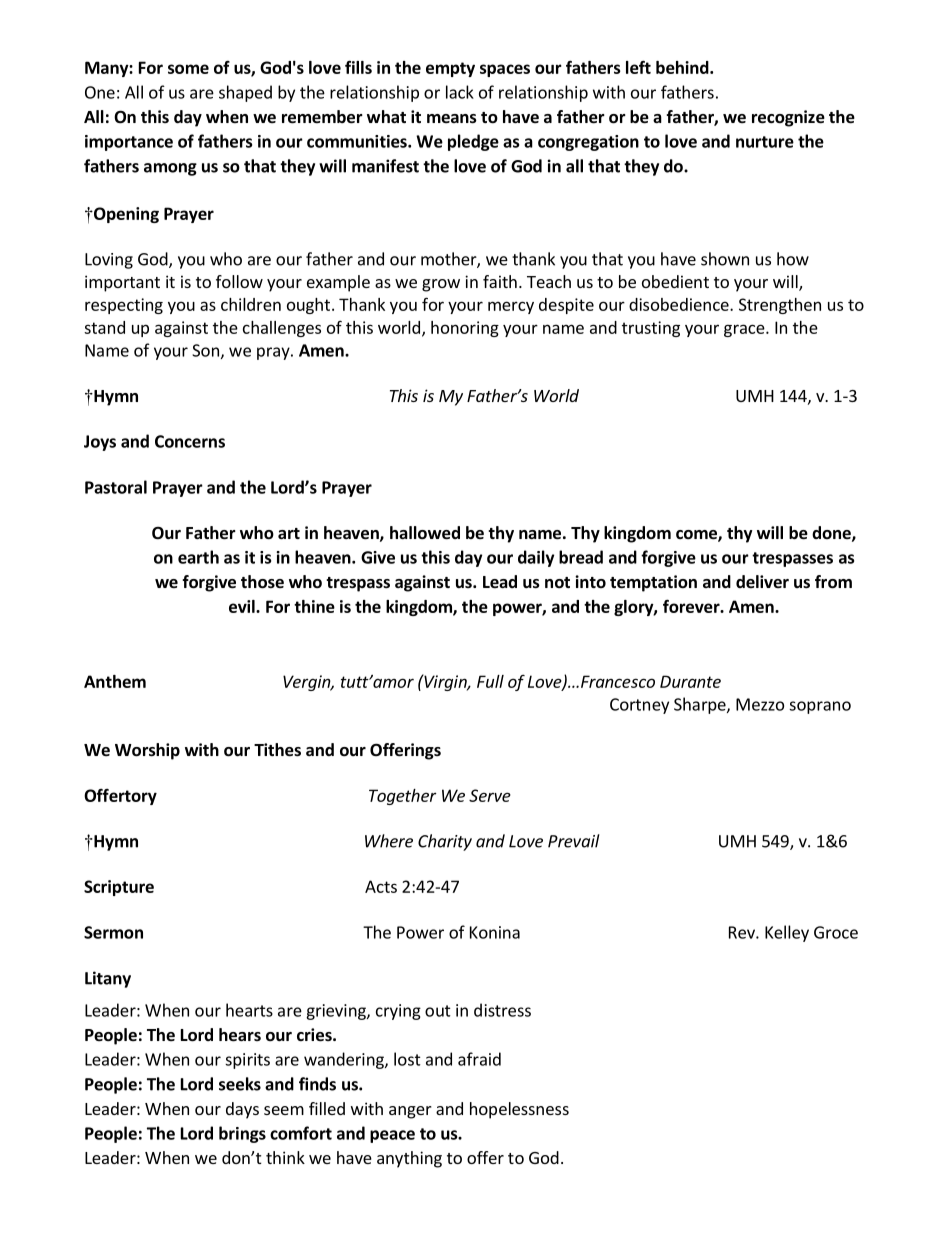  Describe the element at coordinates (490, 681) in the page. I see `Full` at that location.
